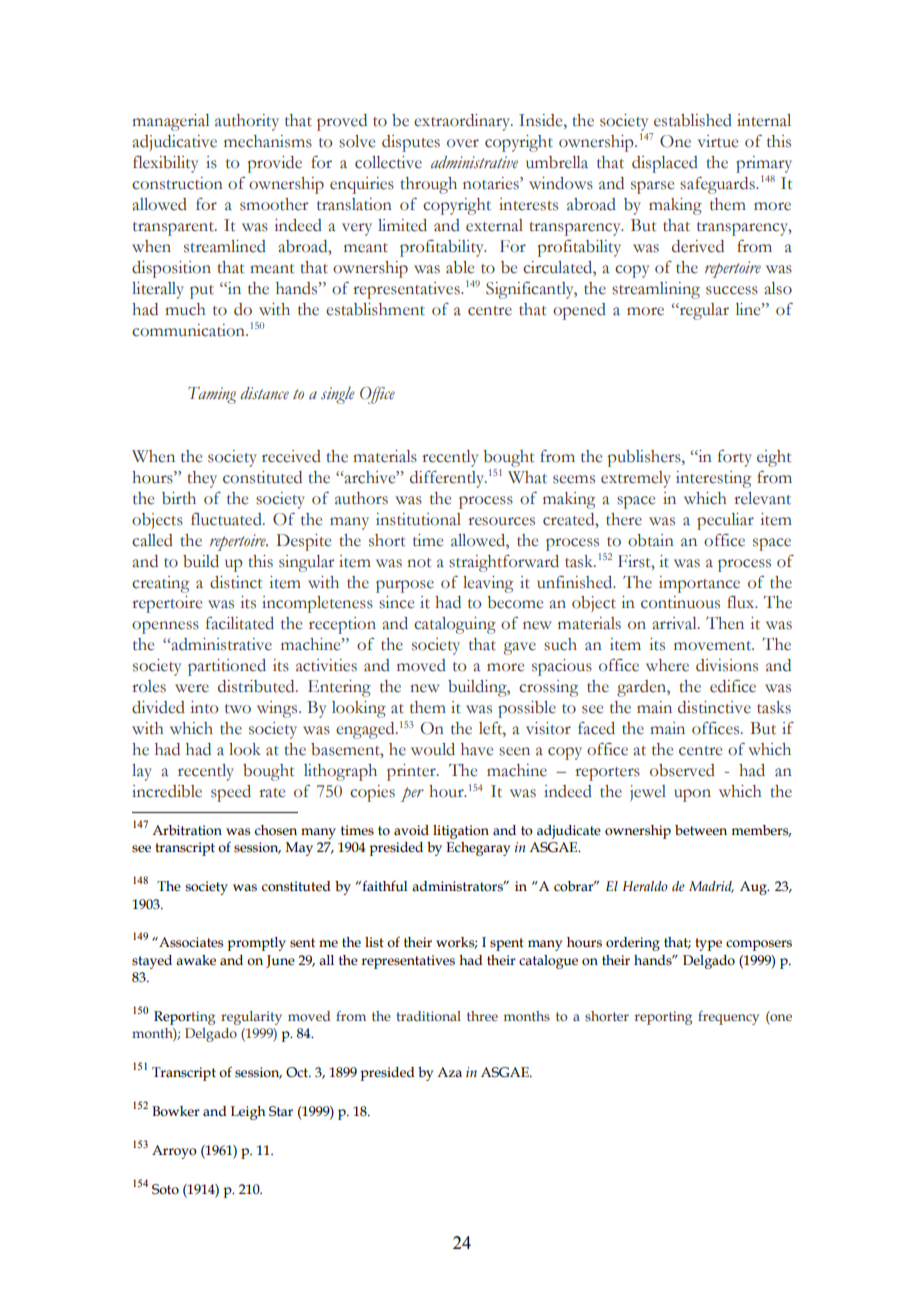 This document has height=1308, width=924. Describe the element at coordinates (718, 141) in the document. I see `virtue` at that location.
